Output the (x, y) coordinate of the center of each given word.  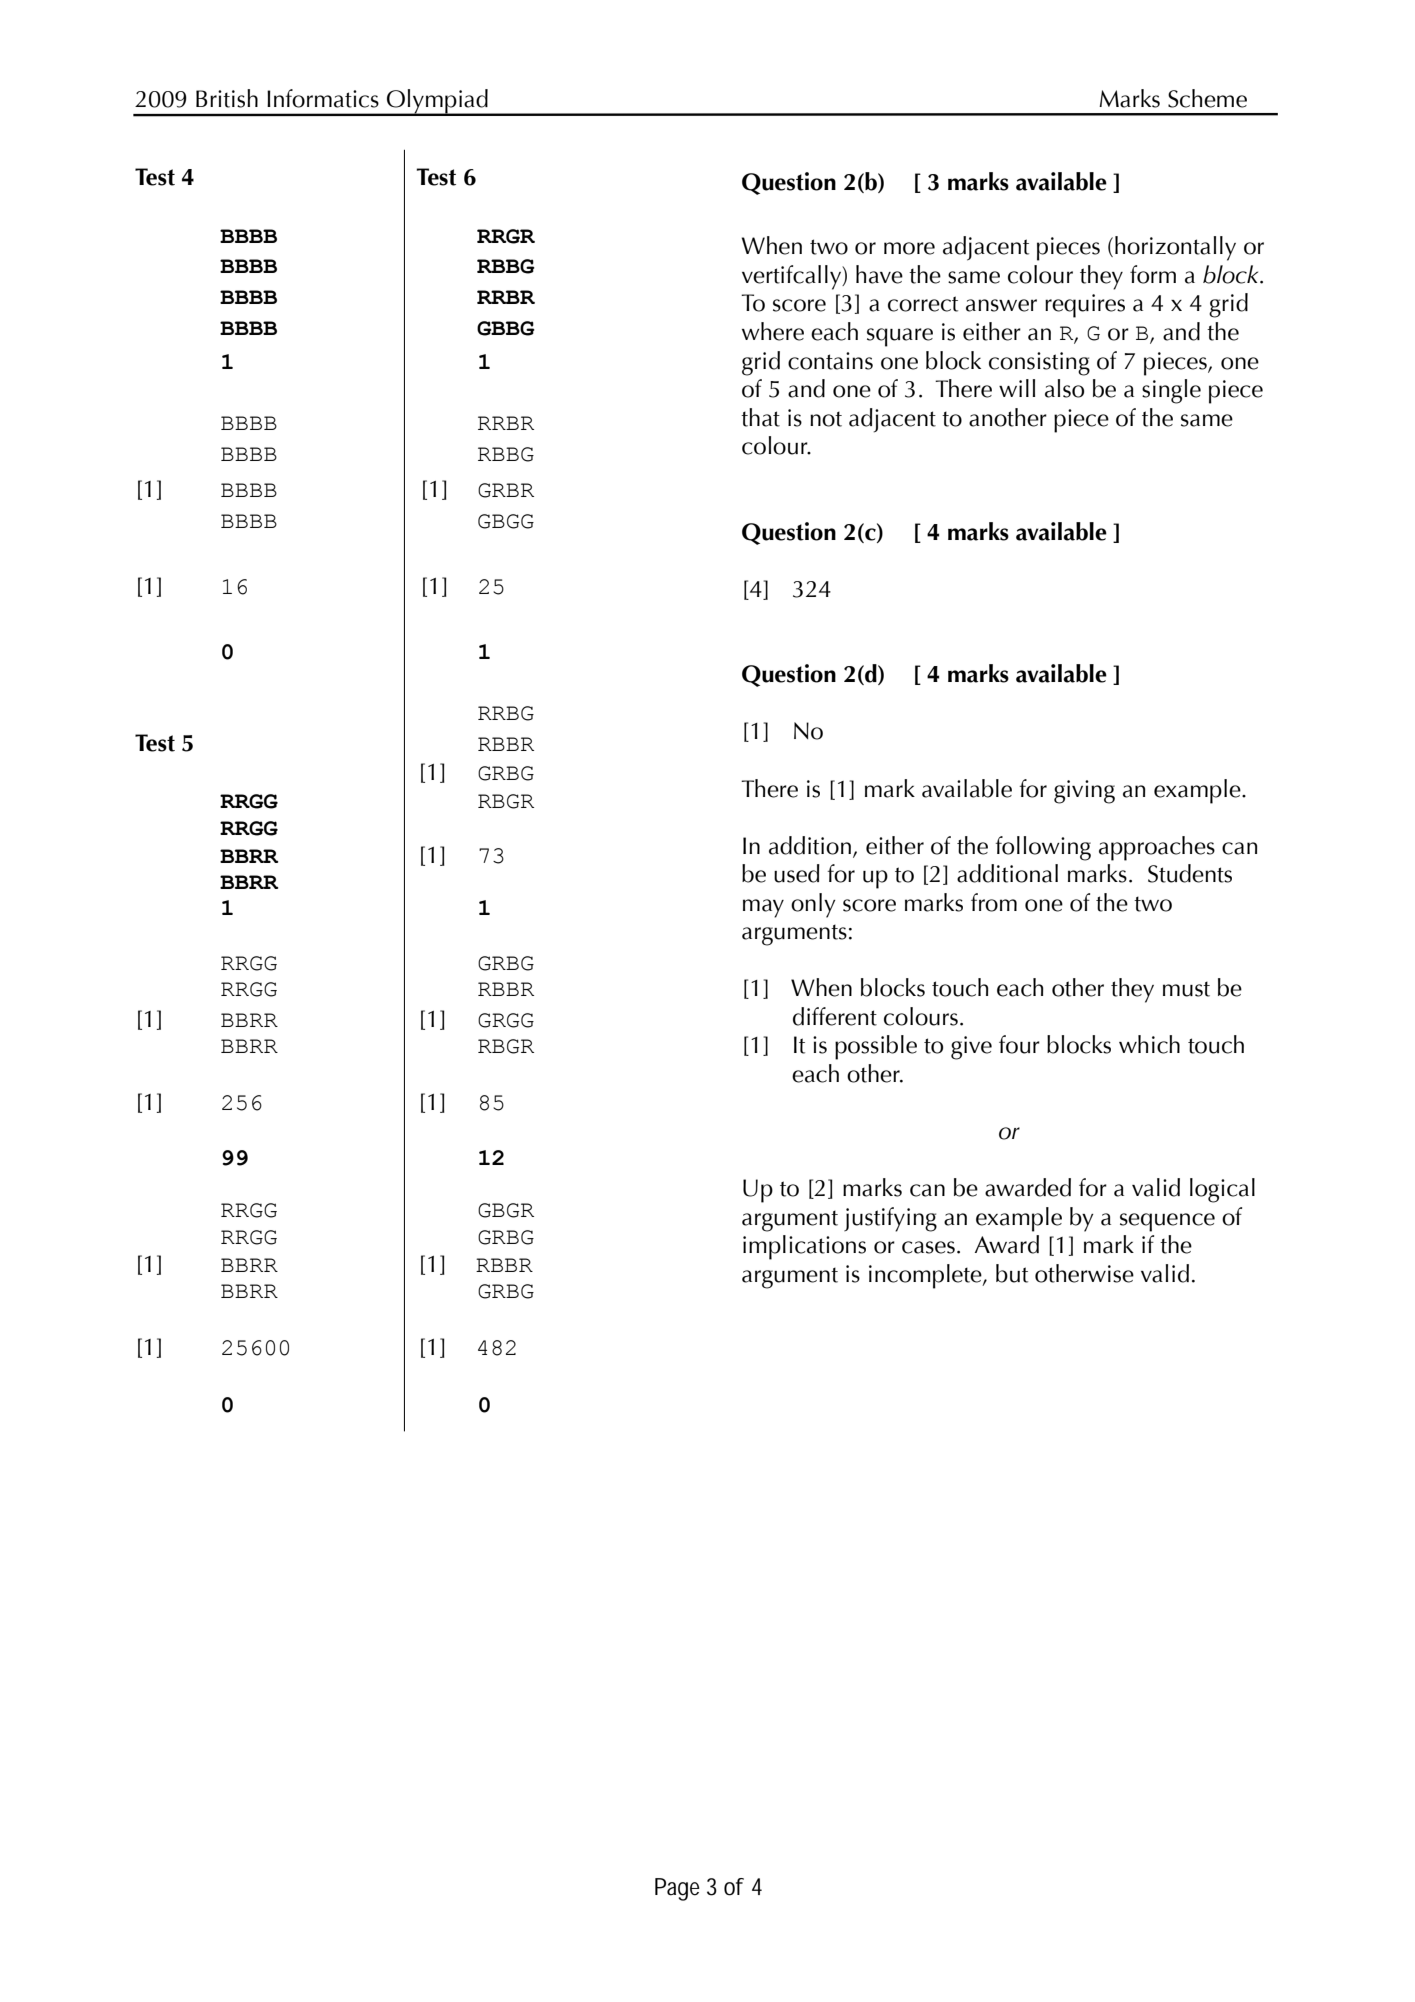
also (1064, 388)
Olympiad (437, 102)
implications (804, 1247)
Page (677, 1889)
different (835, 1016)
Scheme (1207, 98)
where (773, 331)
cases (928, 1247)
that (760, 417)
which (1149, 1044)
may (763, 908)
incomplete (926, 1276)
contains (830, 361)
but (1012, 1273)
